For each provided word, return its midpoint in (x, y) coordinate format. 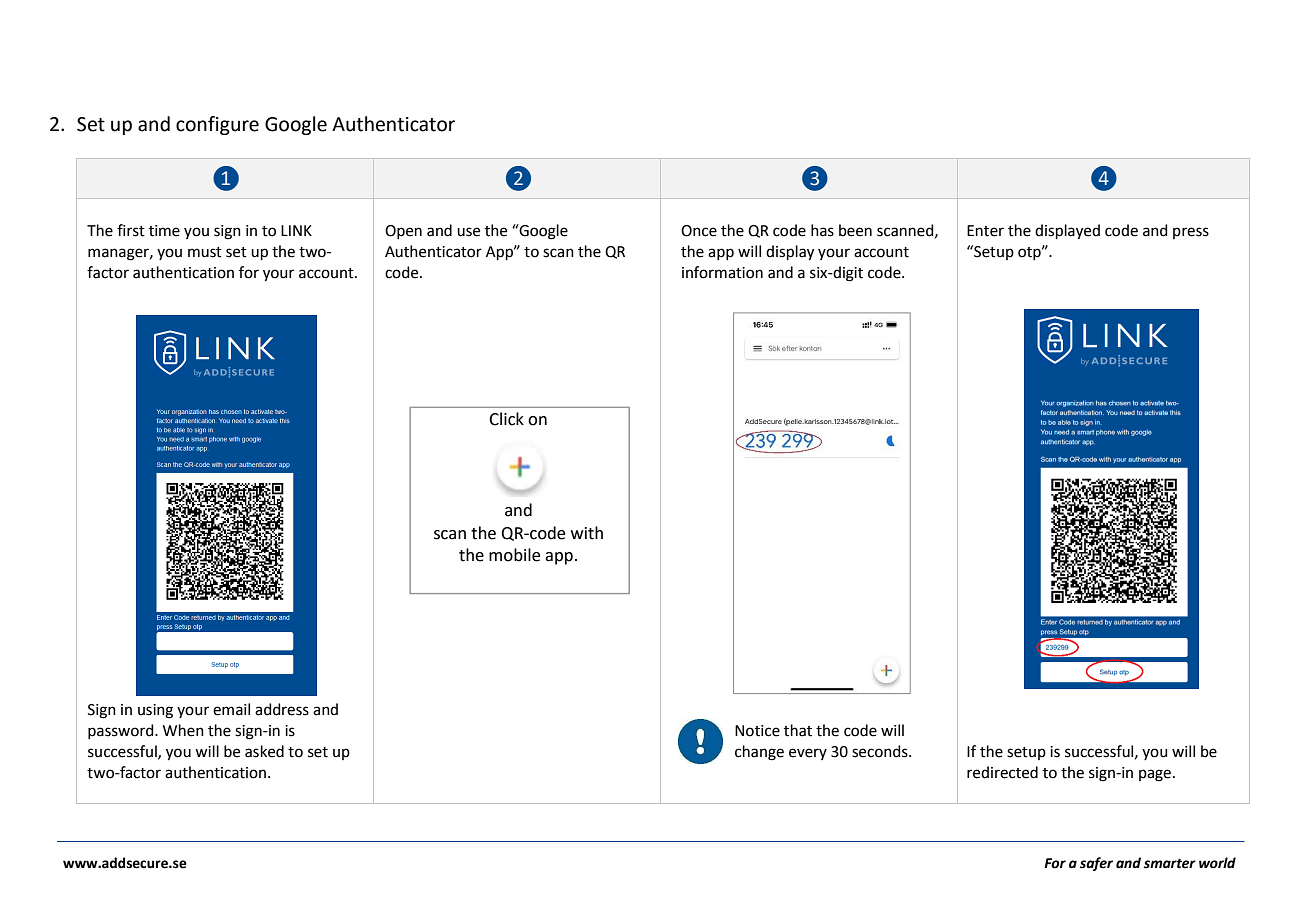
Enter (985, 231)
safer (1096, 864)
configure (217, 125)
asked (264, 751)
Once (699, 231)
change (759, 753)
